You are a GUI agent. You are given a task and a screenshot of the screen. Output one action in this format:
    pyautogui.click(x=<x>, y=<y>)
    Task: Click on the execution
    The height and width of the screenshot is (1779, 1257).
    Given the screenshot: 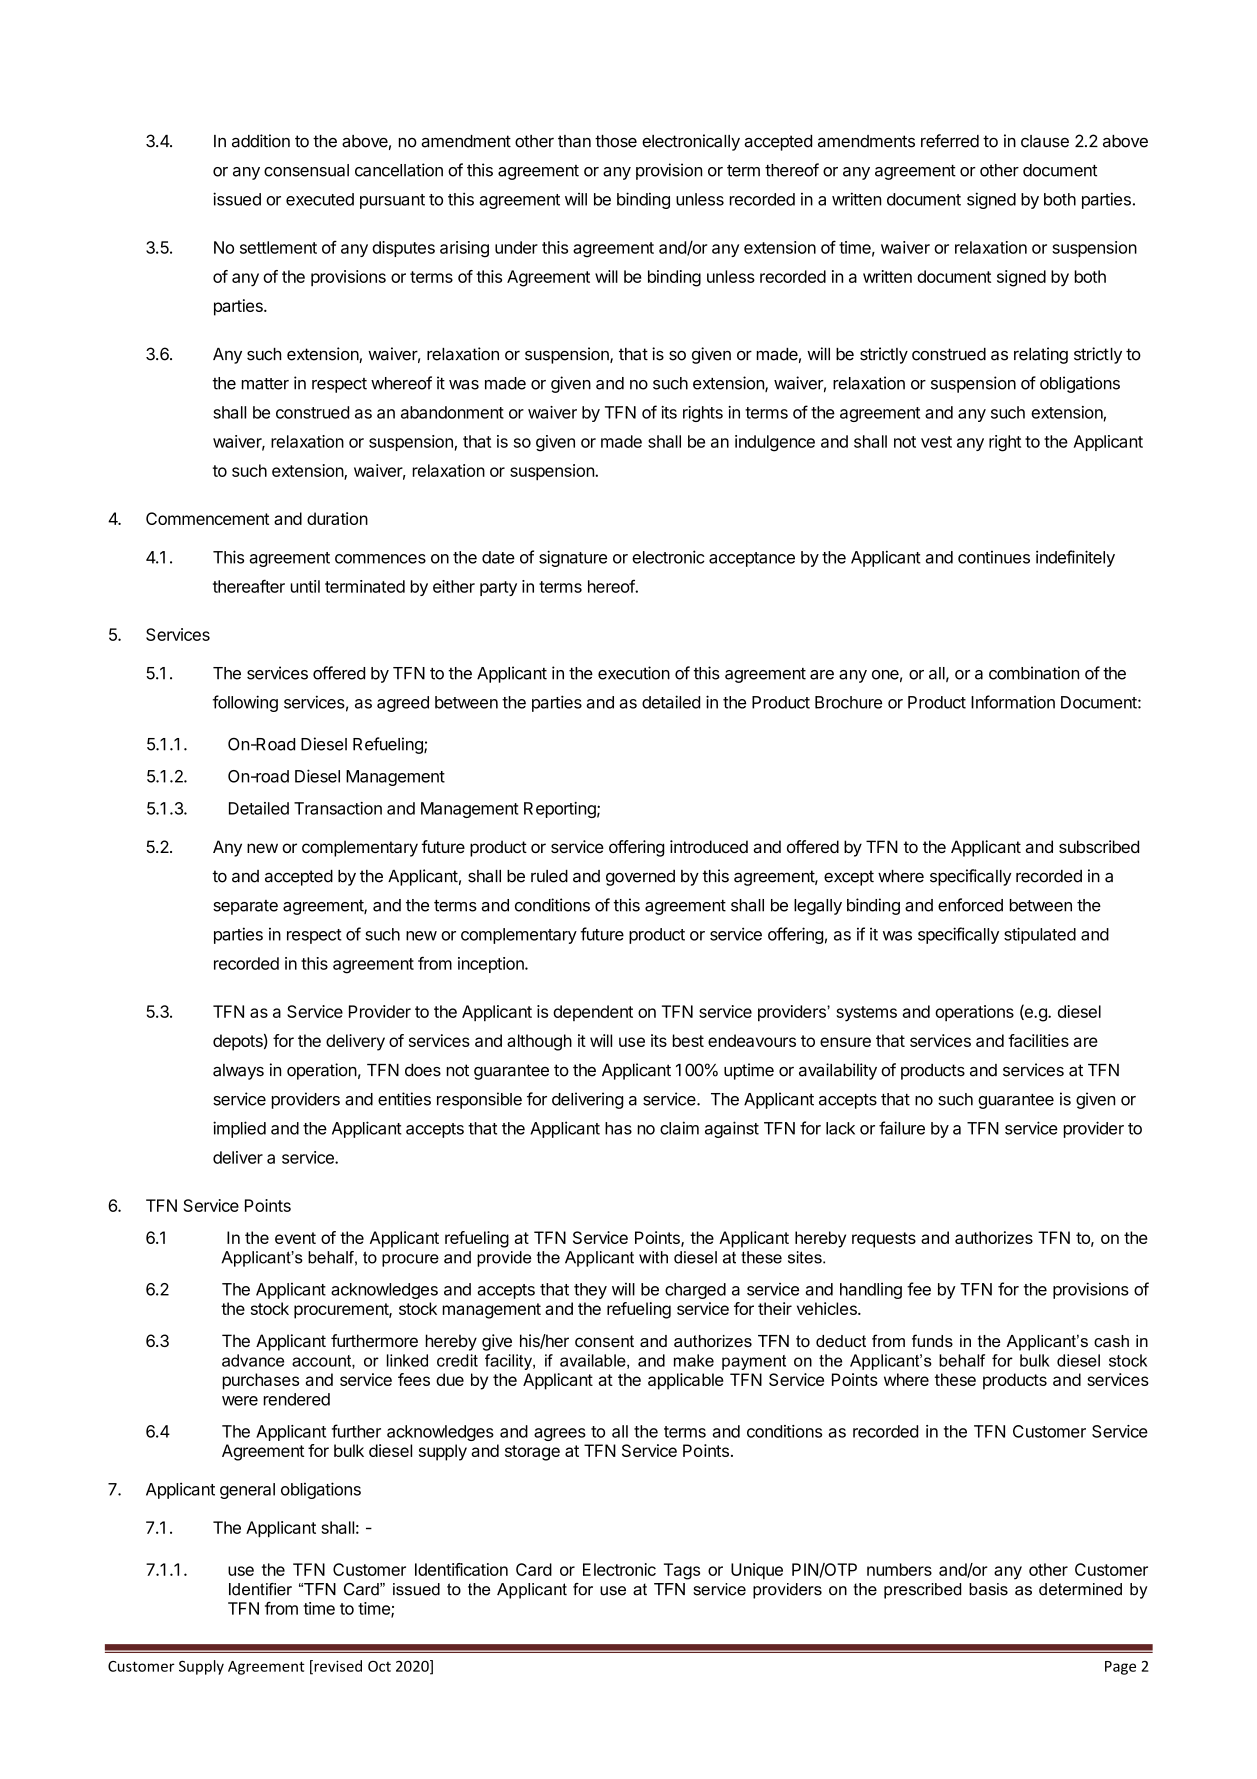 What is the action you would take?
    pyautogui.click(x=634, y=673)
